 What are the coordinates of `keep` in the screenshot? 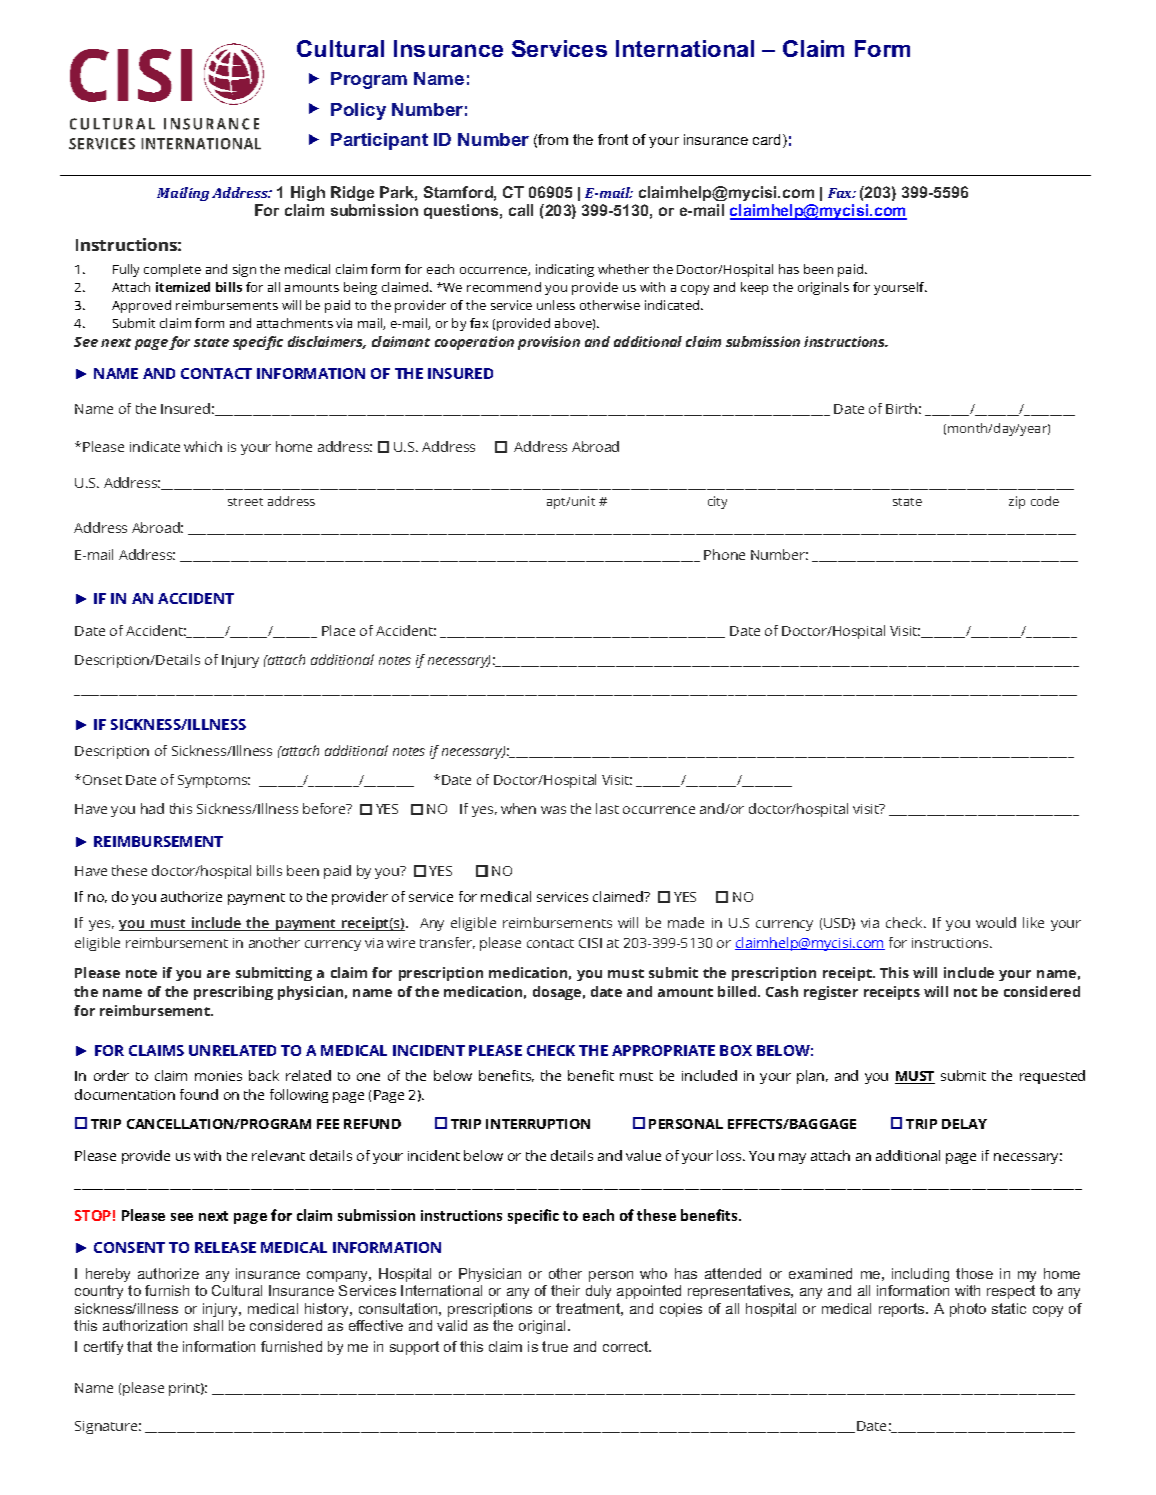 It's located at (754, 288).
